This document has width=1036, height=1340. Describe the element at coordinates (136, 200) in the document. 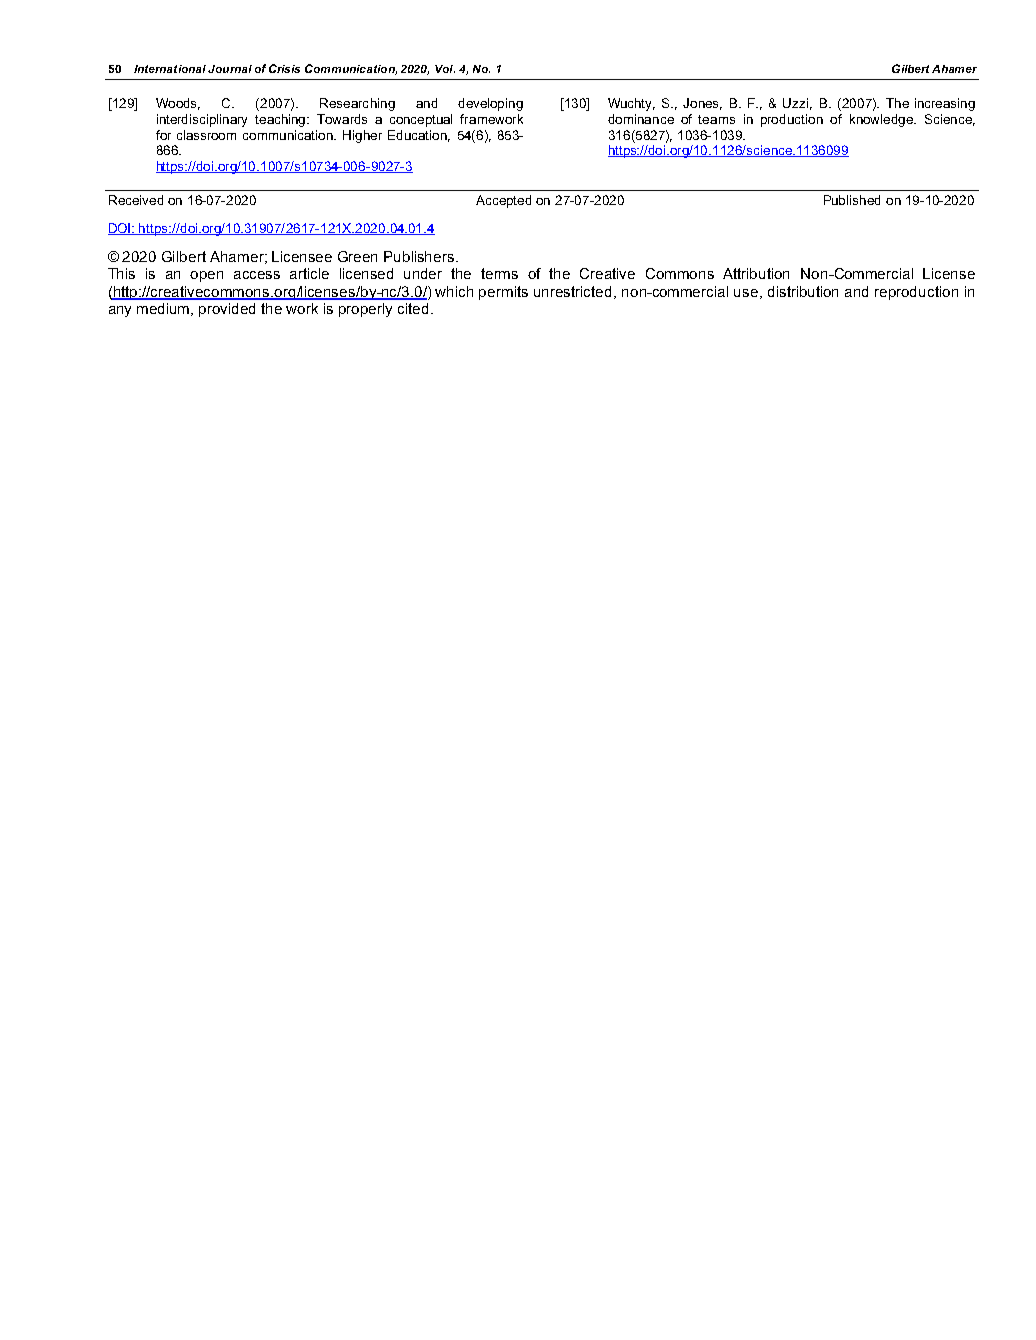

I see `Received` at that location.
